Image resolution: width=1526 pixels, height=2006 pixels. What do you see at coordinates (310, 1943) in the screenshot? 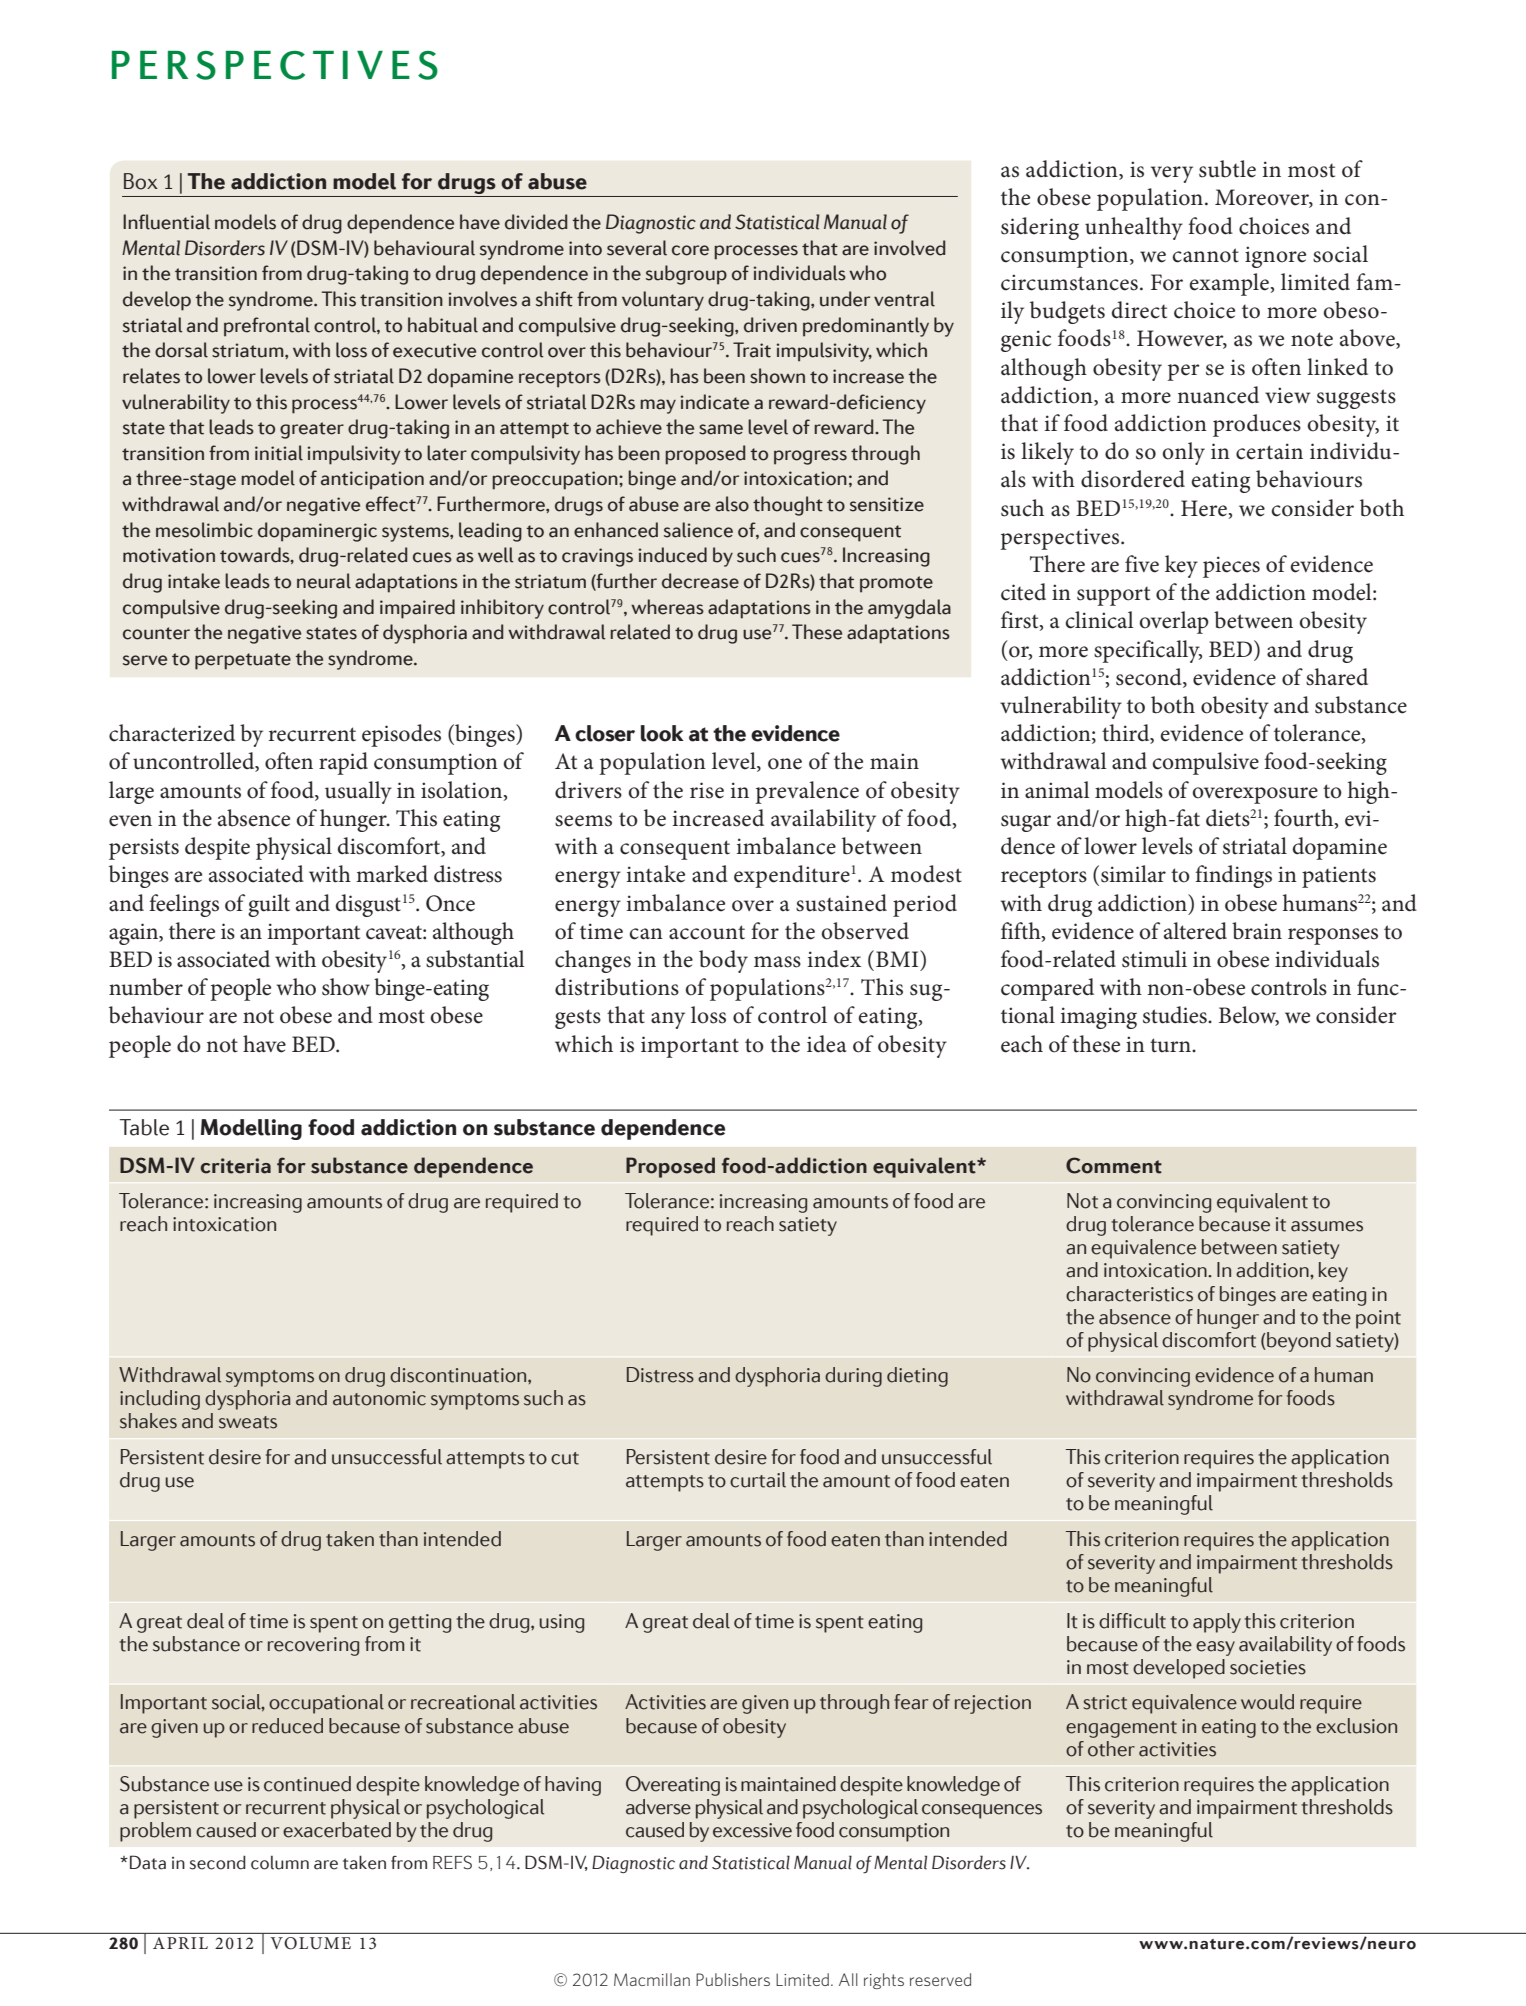
I see `VOLUME` at bounding box center [310, 1943].
